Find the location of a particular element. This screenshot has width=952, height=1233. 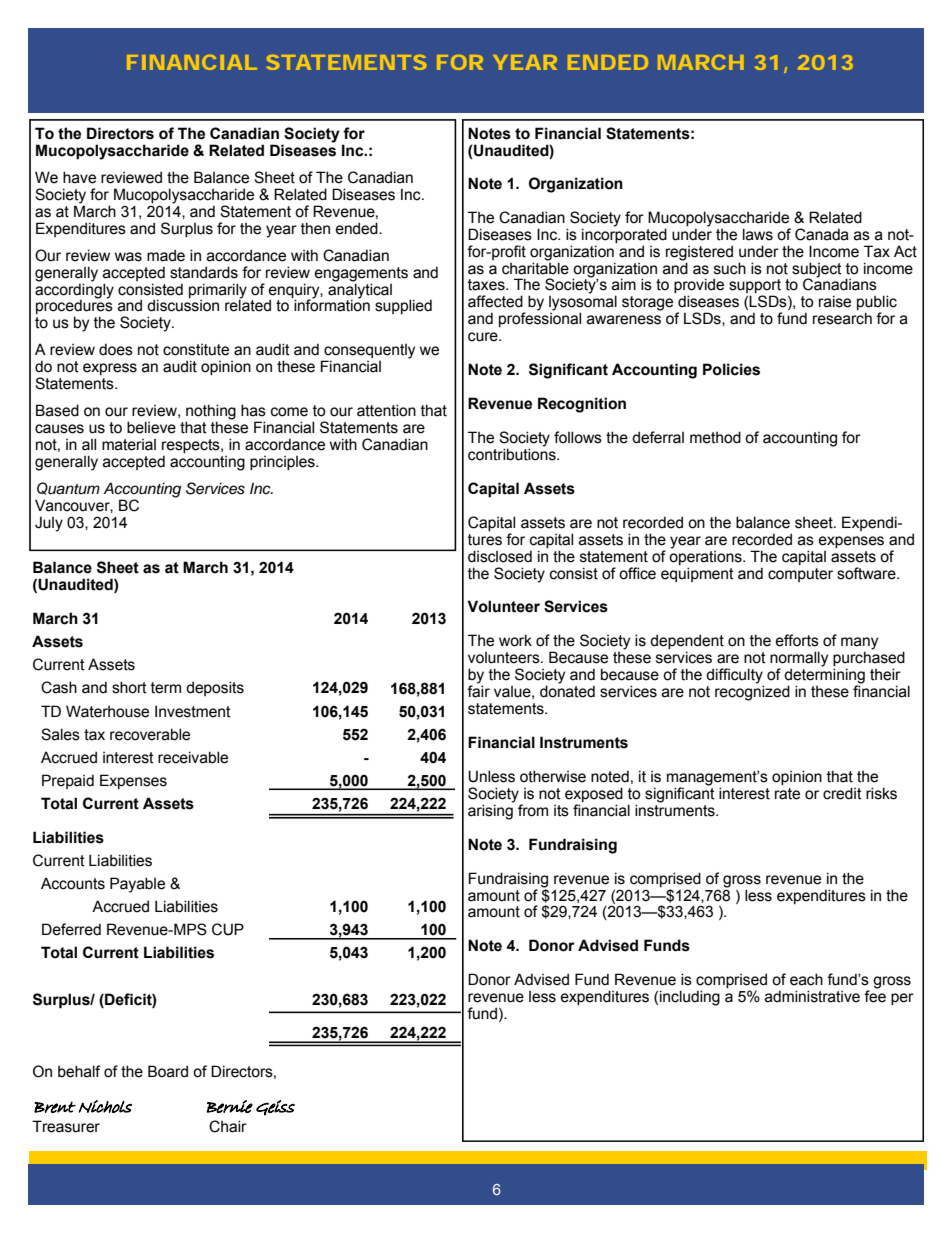

charitable is located at coordinates (535, 267).
